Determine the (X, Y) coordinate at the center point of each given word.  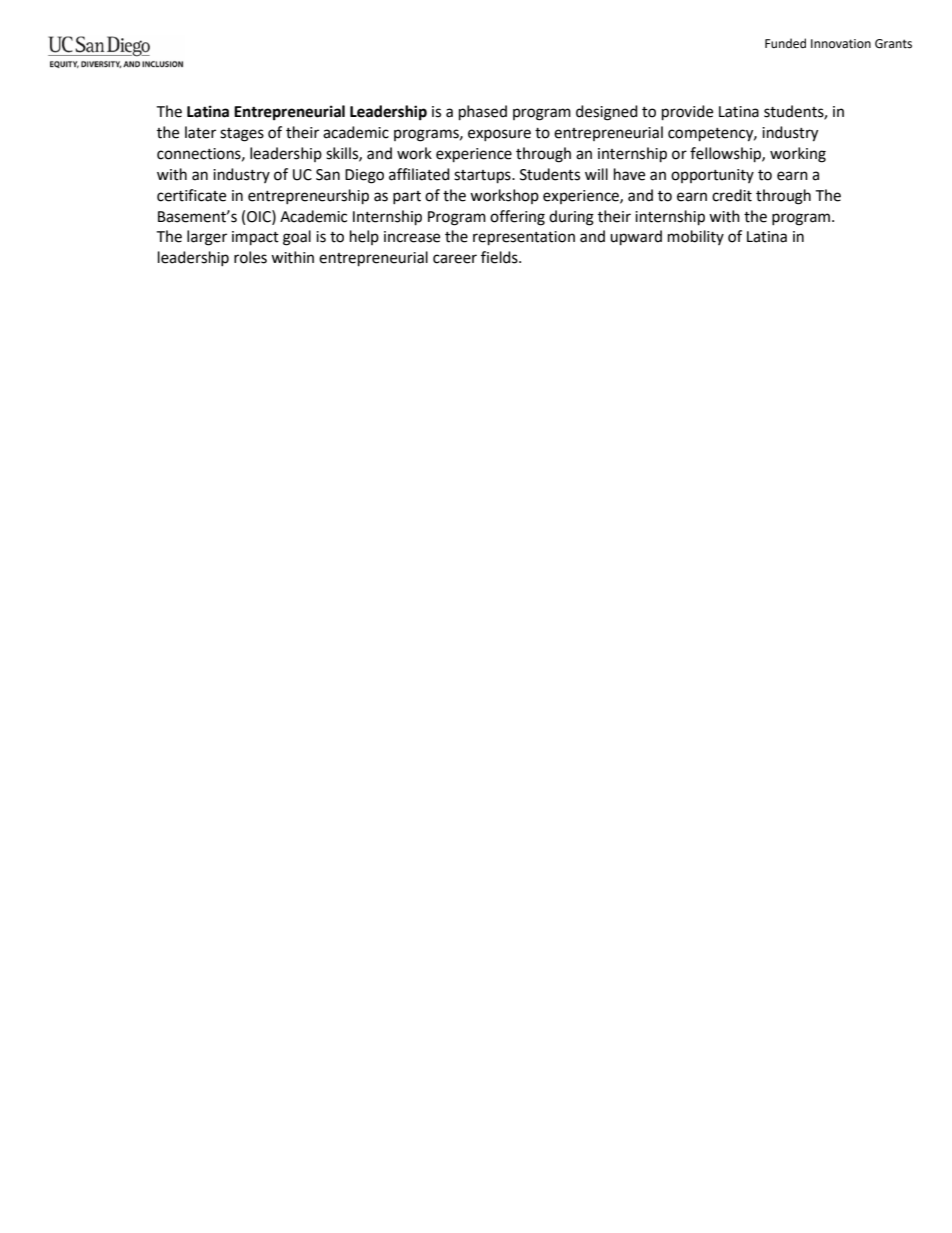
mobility (696, 237)
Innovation (841, 44)
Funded (785, 43)
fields (500, 257)
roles (250, 257)
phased (483, 113)
